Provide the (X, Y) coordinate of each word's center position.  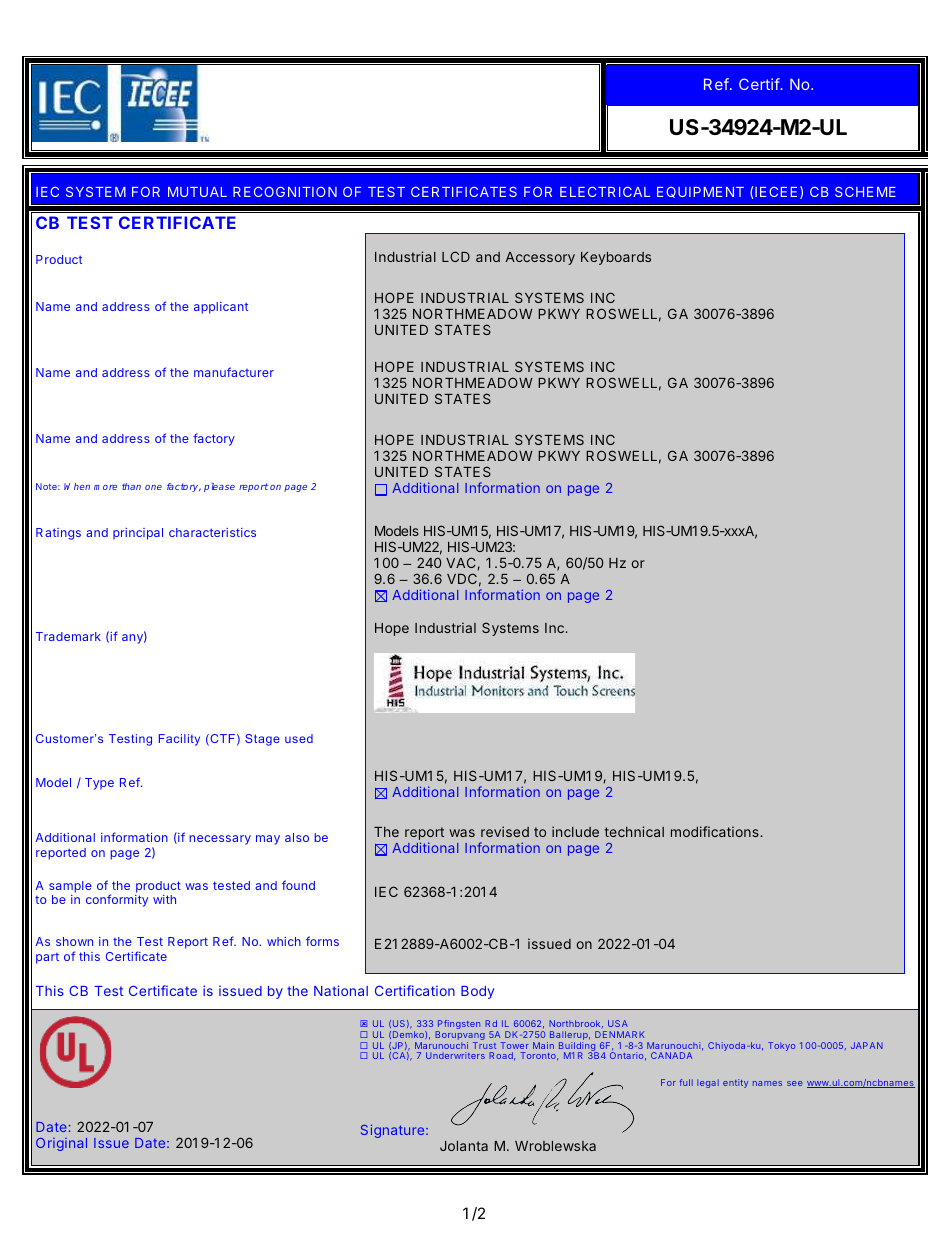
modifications (716, 831)
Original (61, 1144)
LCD (456, 256)
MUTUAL (197, 192)
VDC (462, 578)
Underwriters (455, 1055)
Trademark (68, 636)
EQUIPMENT (700, 192)
